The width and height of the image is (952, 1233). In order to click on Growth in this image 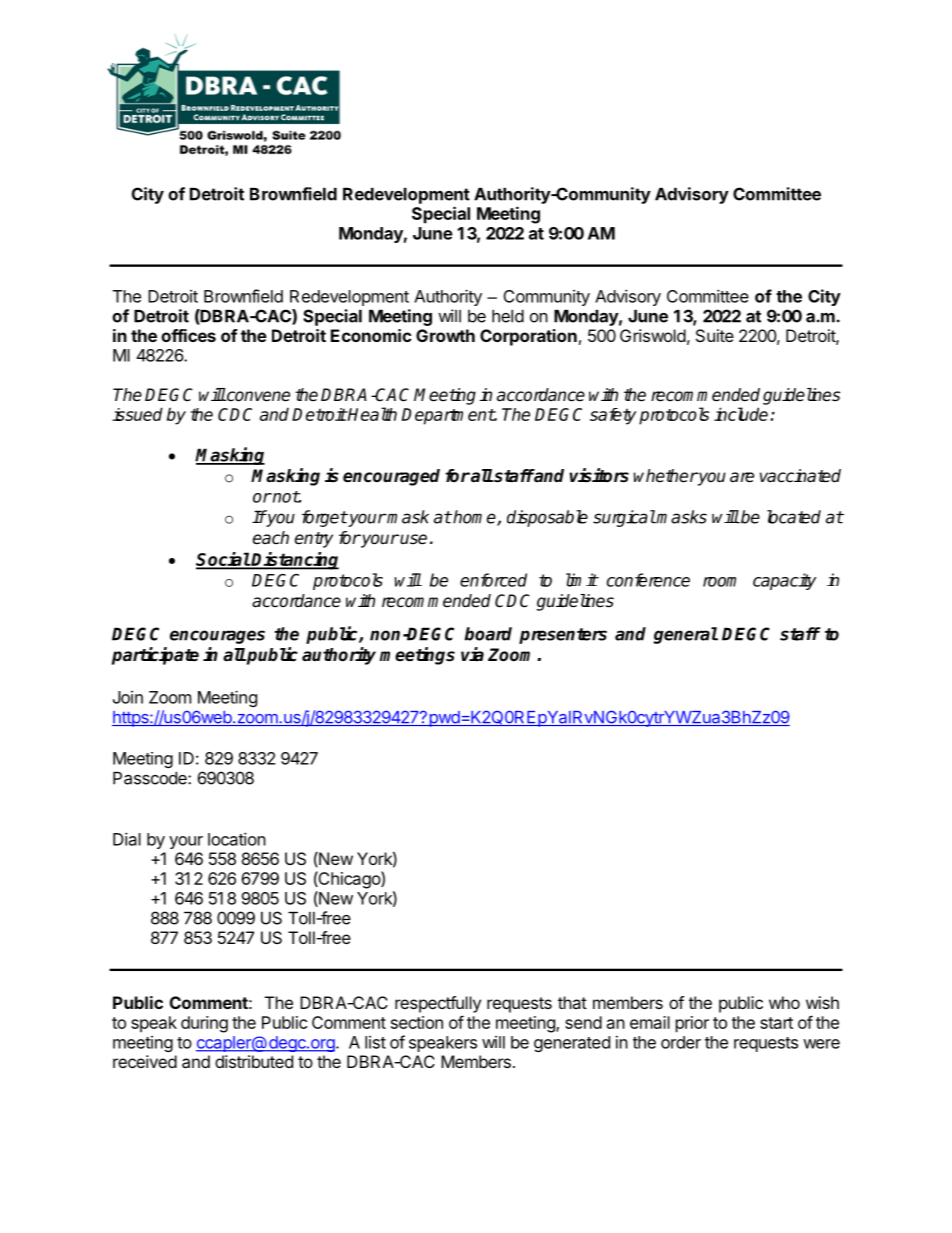, I will do `click(445, 335)`.
